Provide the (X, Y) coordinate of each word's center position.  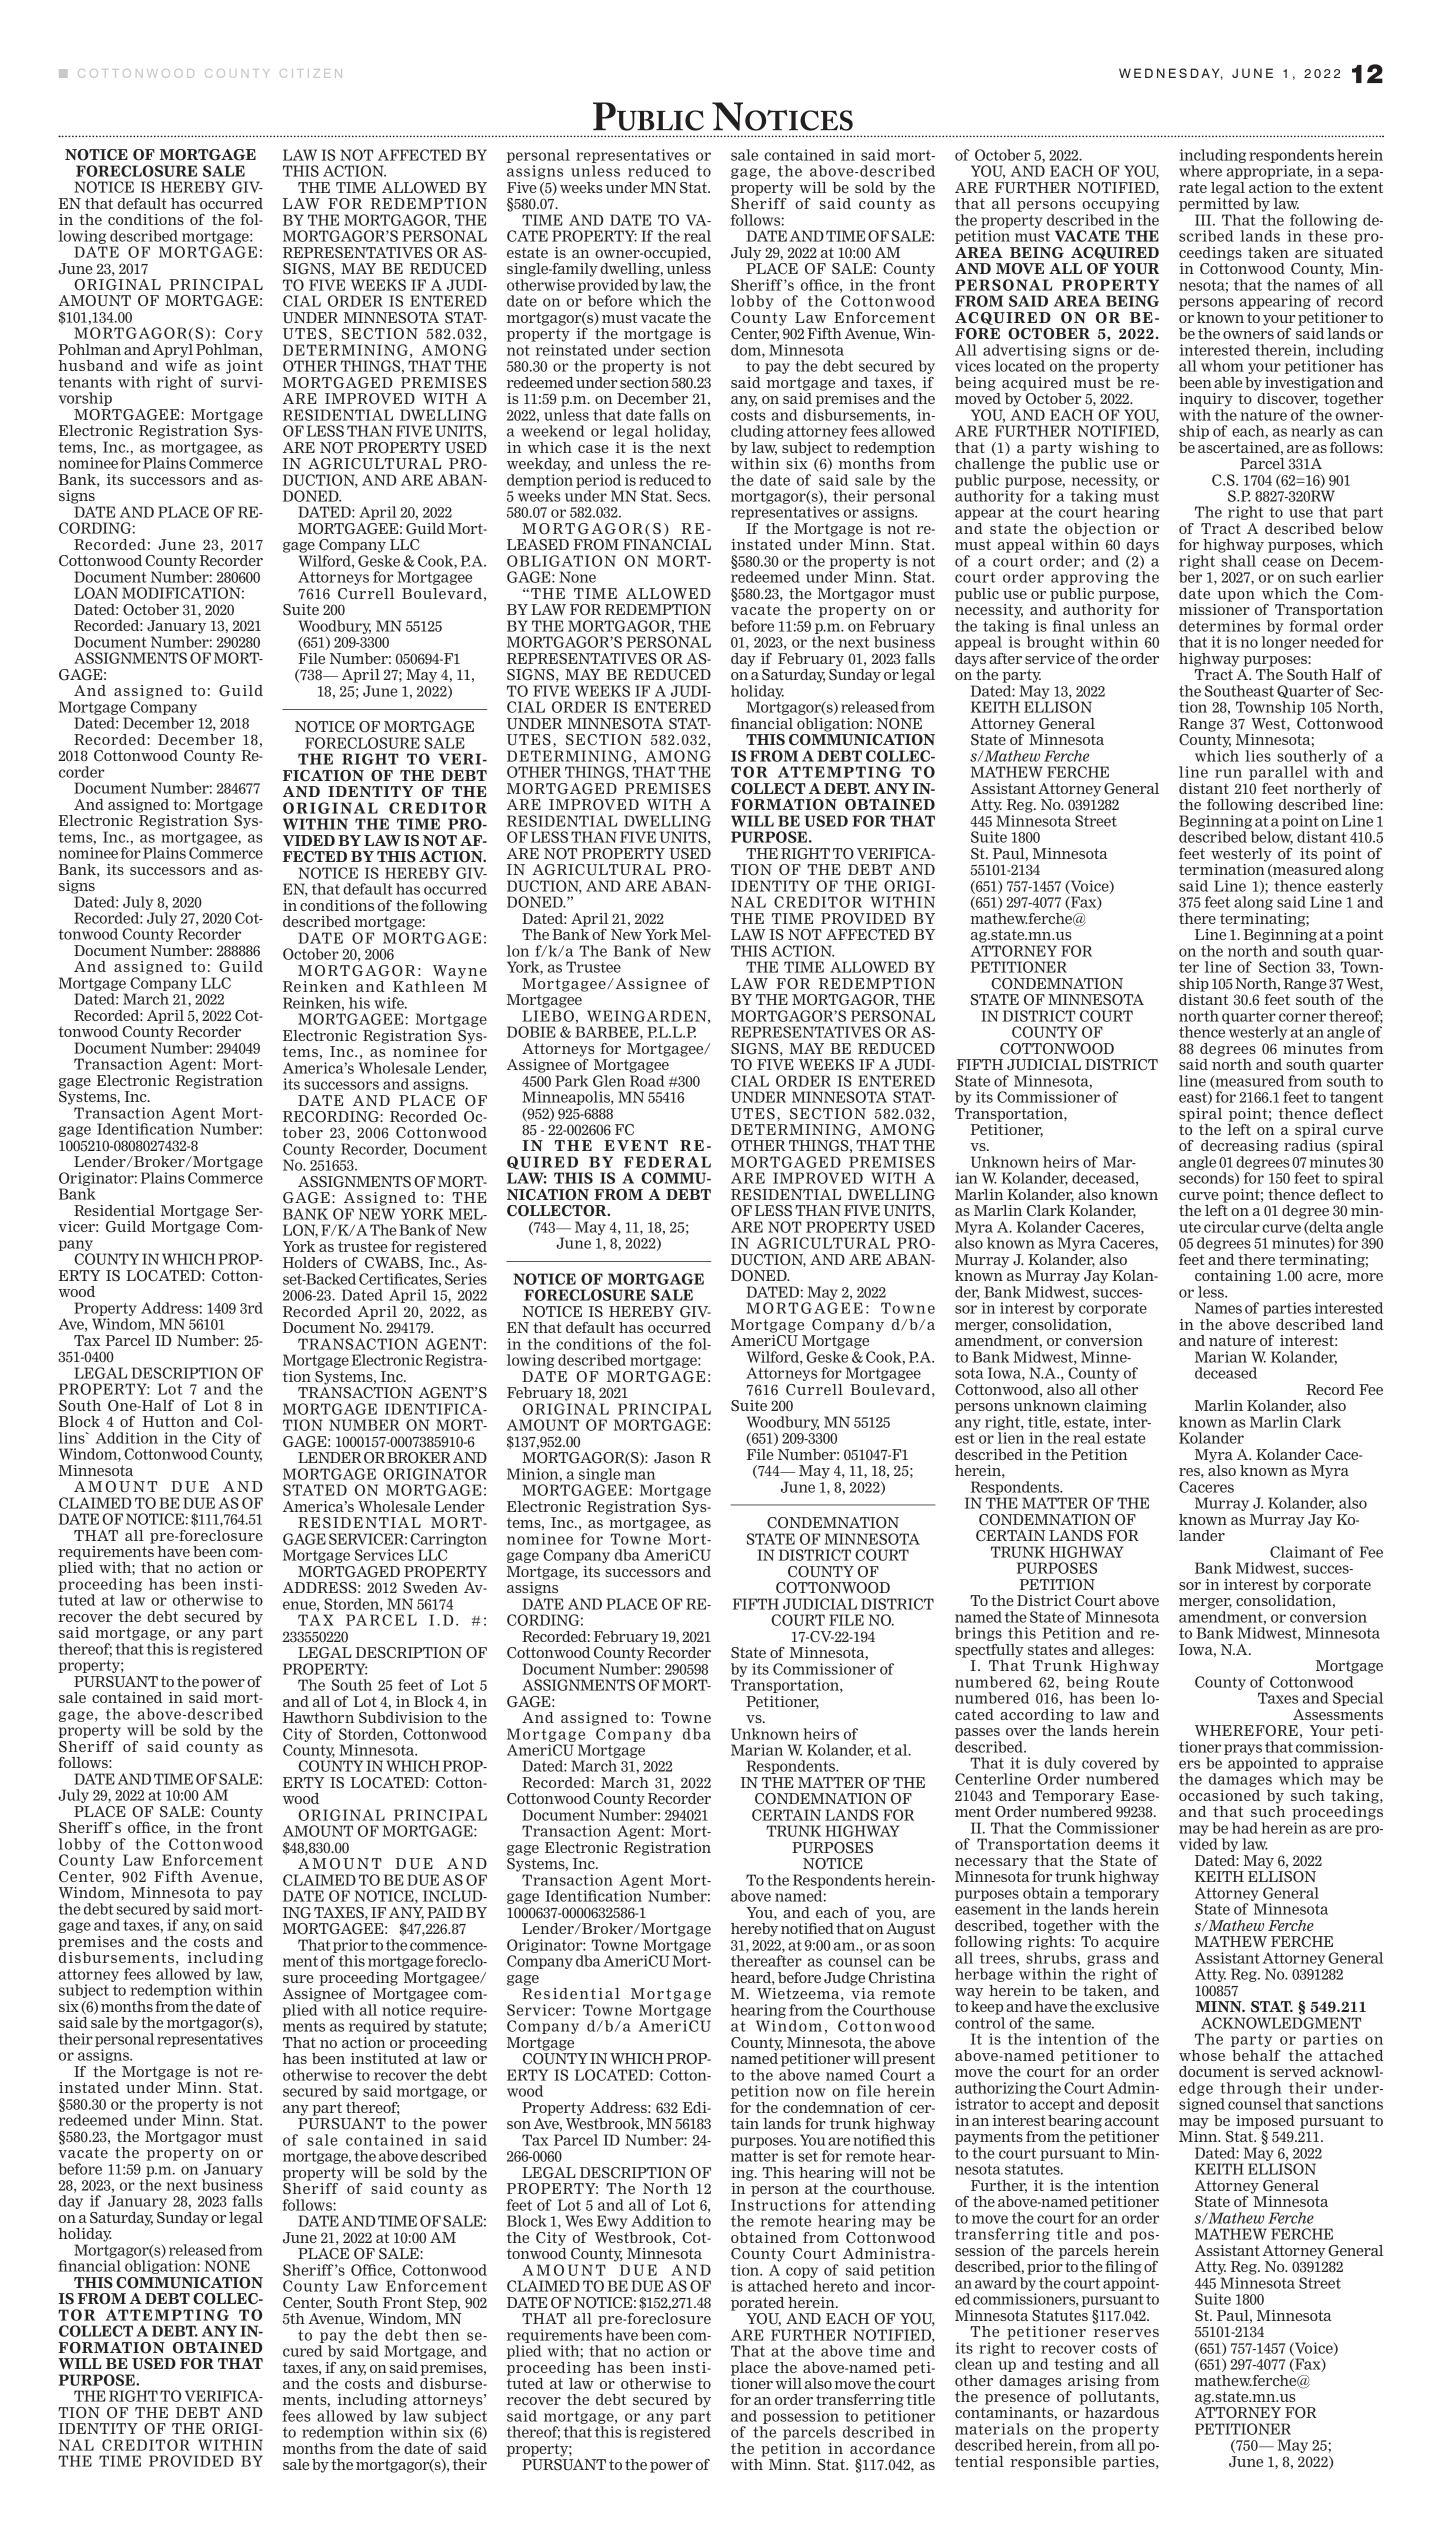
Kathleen (428, 985)
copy (802, 2272)
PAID (445, 1912)
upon (1236, 596)
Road (647, 1081)
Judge (844, 1979)
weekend (553, 431)
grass (1106, 1960)
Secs (693, 496)
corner (1302, 1017)
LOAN (96, 593)
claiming (1115, 1407)
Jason (674, 1458)
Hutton (168, 1421)
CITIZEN (311, 73)
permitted (1214, 203)
